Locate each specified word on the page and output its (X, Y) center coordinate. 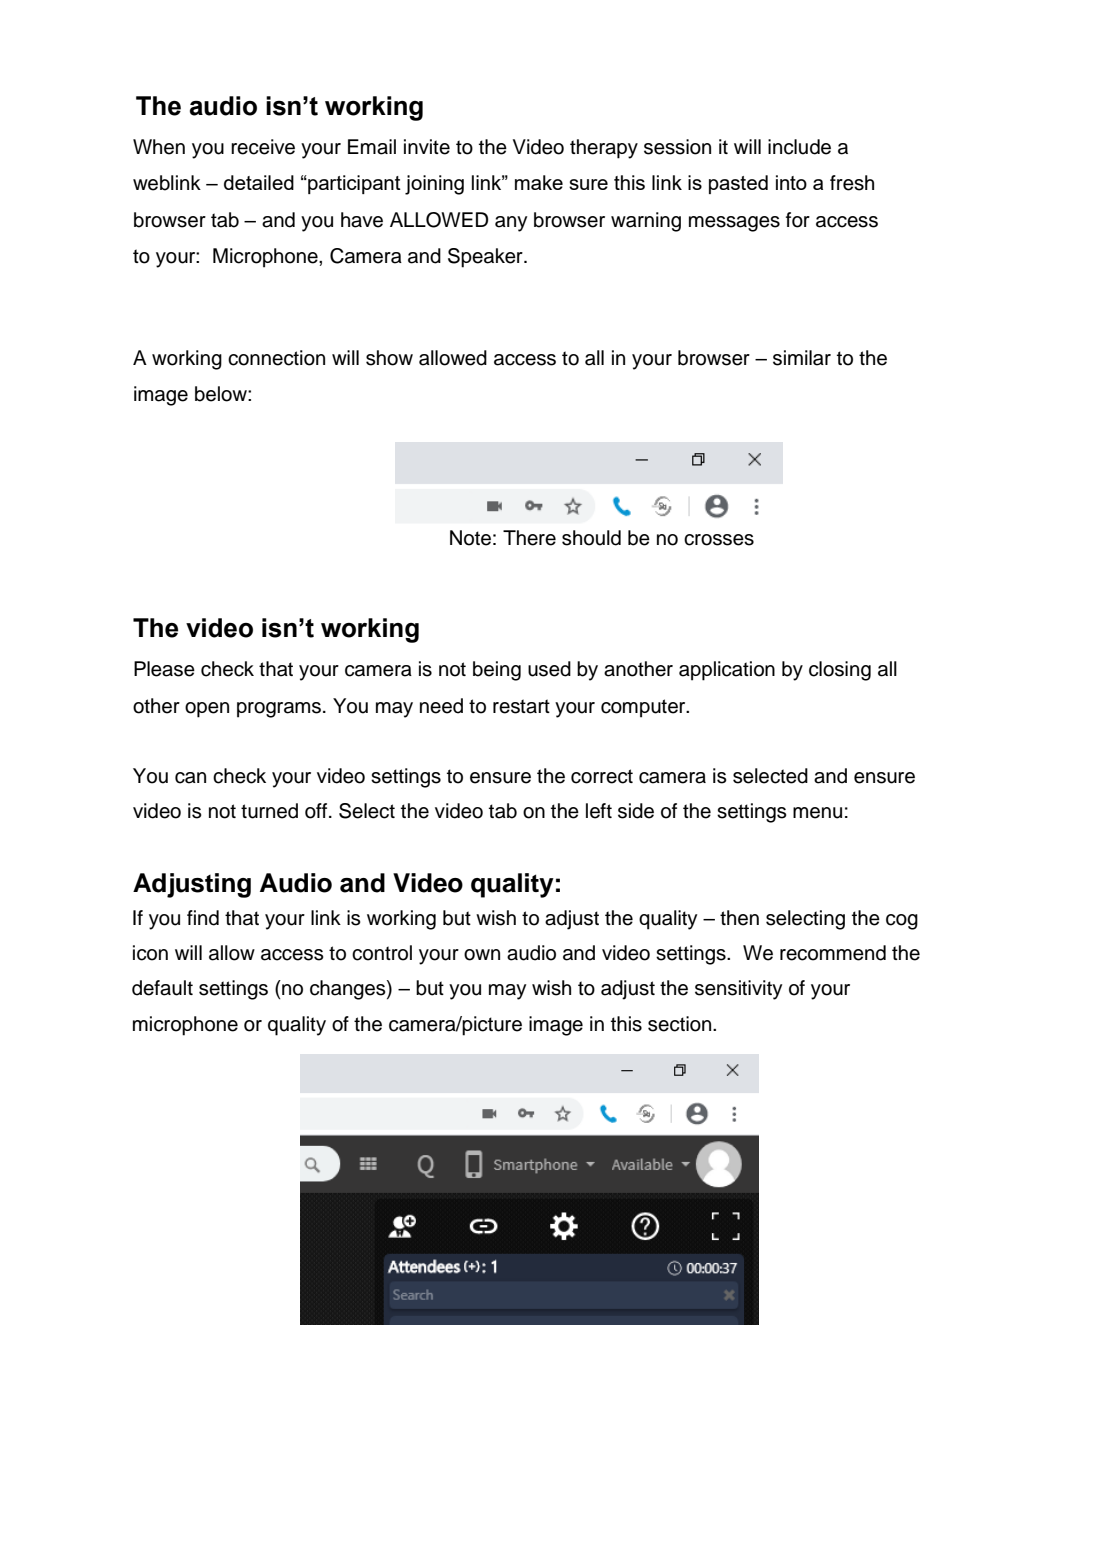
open (207, 710)
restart (521, 706)
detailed (259, 182)
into (791, 182)
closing (840, 671)
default (162, 988)
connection (276, 358)
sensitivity (738, 990)
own (482, 955)
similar (802, 358)
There (529, 538)
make (539, 182)
